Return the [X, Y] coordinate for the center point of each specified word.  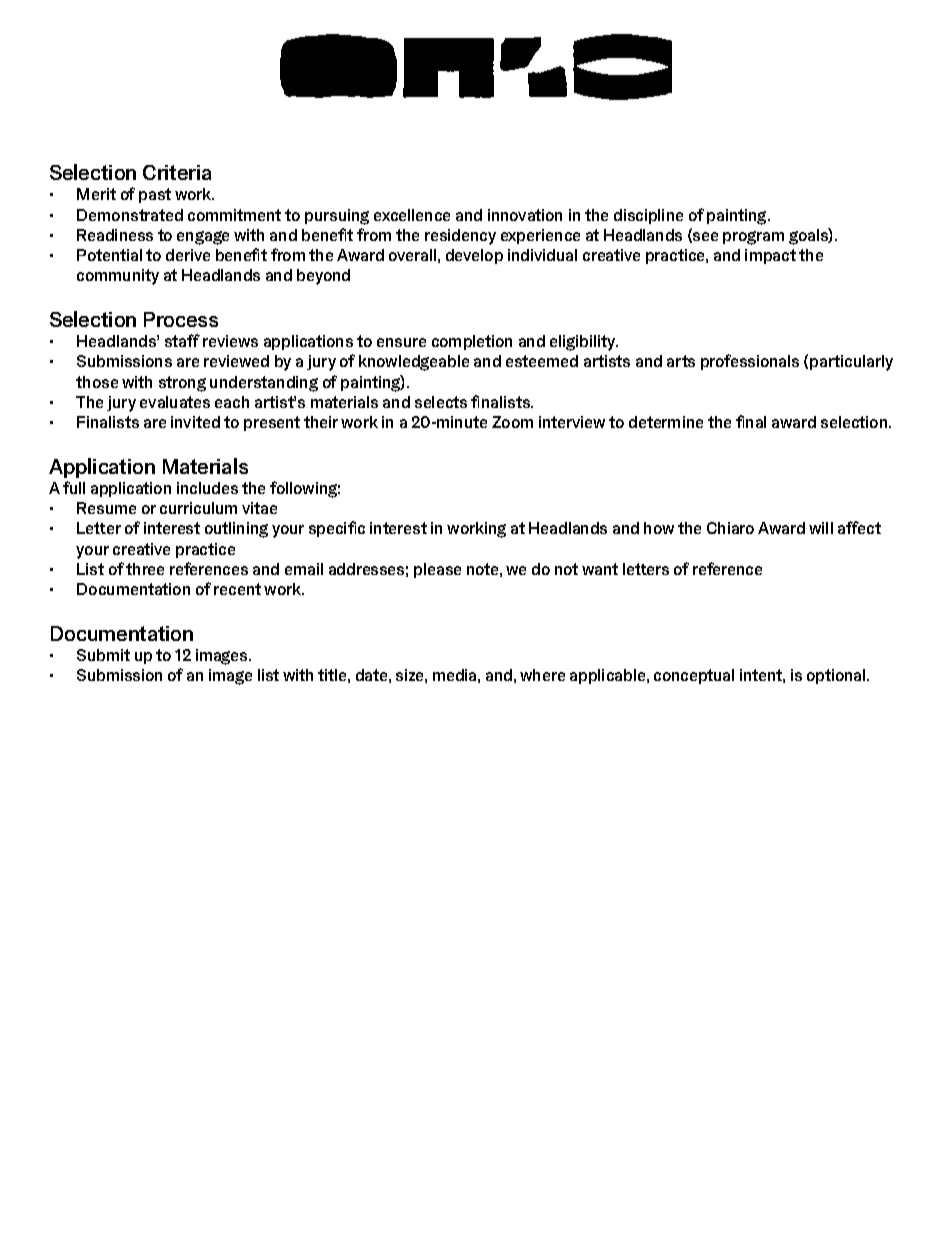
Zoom [512, 422]
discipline [648, 216]
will [821, 528]
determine [666, 422]
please [437, 570]
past [155, 195]
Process [181, 319]
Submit [103, 655]
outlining [236, 530]
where [542, 675]
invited [195, 422]
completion [472, 342]
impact [770, 256]
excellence [412, 215]
